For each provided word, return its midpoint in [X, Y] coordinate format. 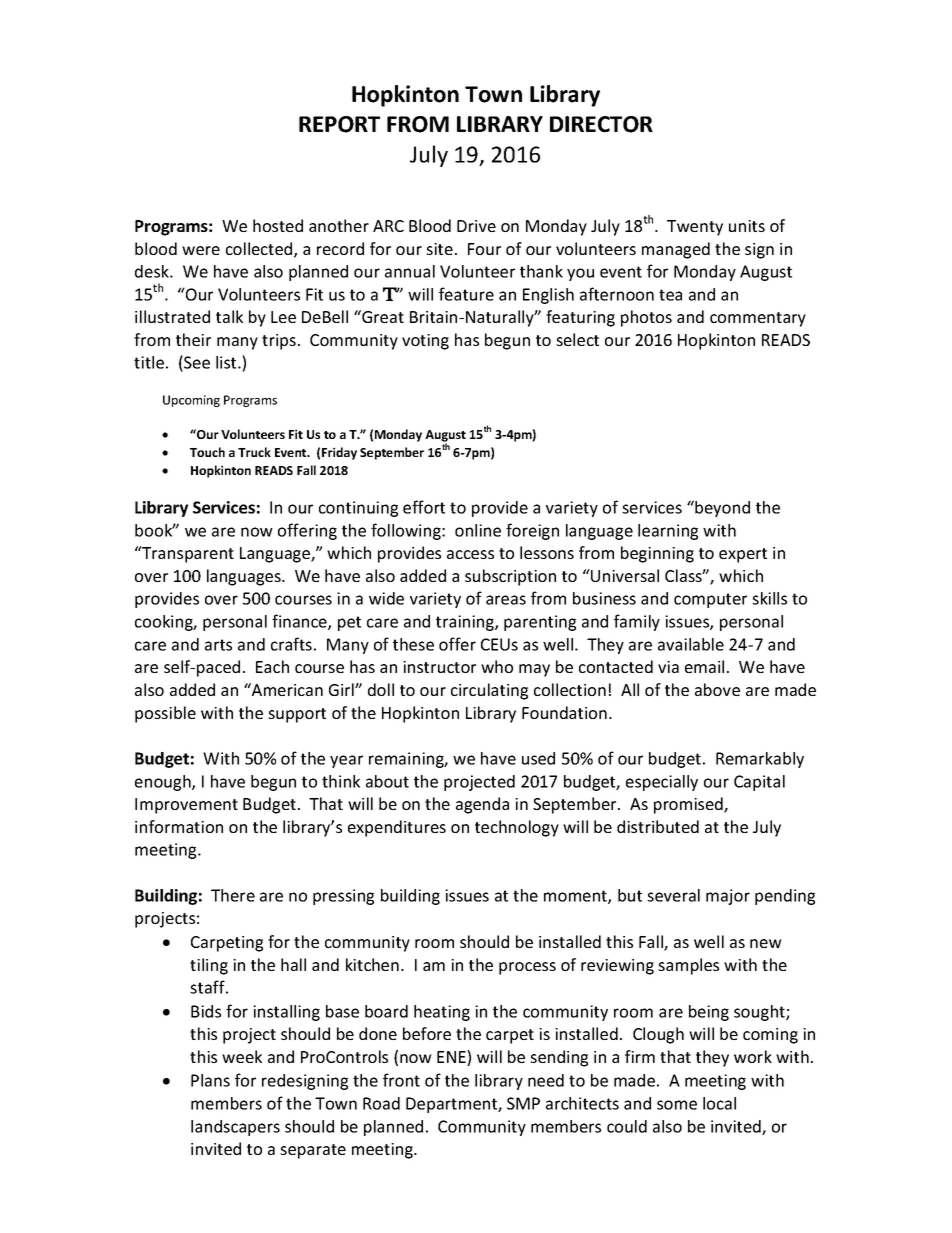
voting [425, 342]
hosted [278, 225]
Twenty [695, 228]
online [478, 530]
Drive [476, 226]
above [717, 689]
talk [229, 316]
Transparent [187, 554]
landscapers [235, 1128]
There [233, 895]
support [297, 715]
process [527, 968]
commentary [758, 319]
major [728, 897]
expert [743, 555]
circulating [489, 691]
